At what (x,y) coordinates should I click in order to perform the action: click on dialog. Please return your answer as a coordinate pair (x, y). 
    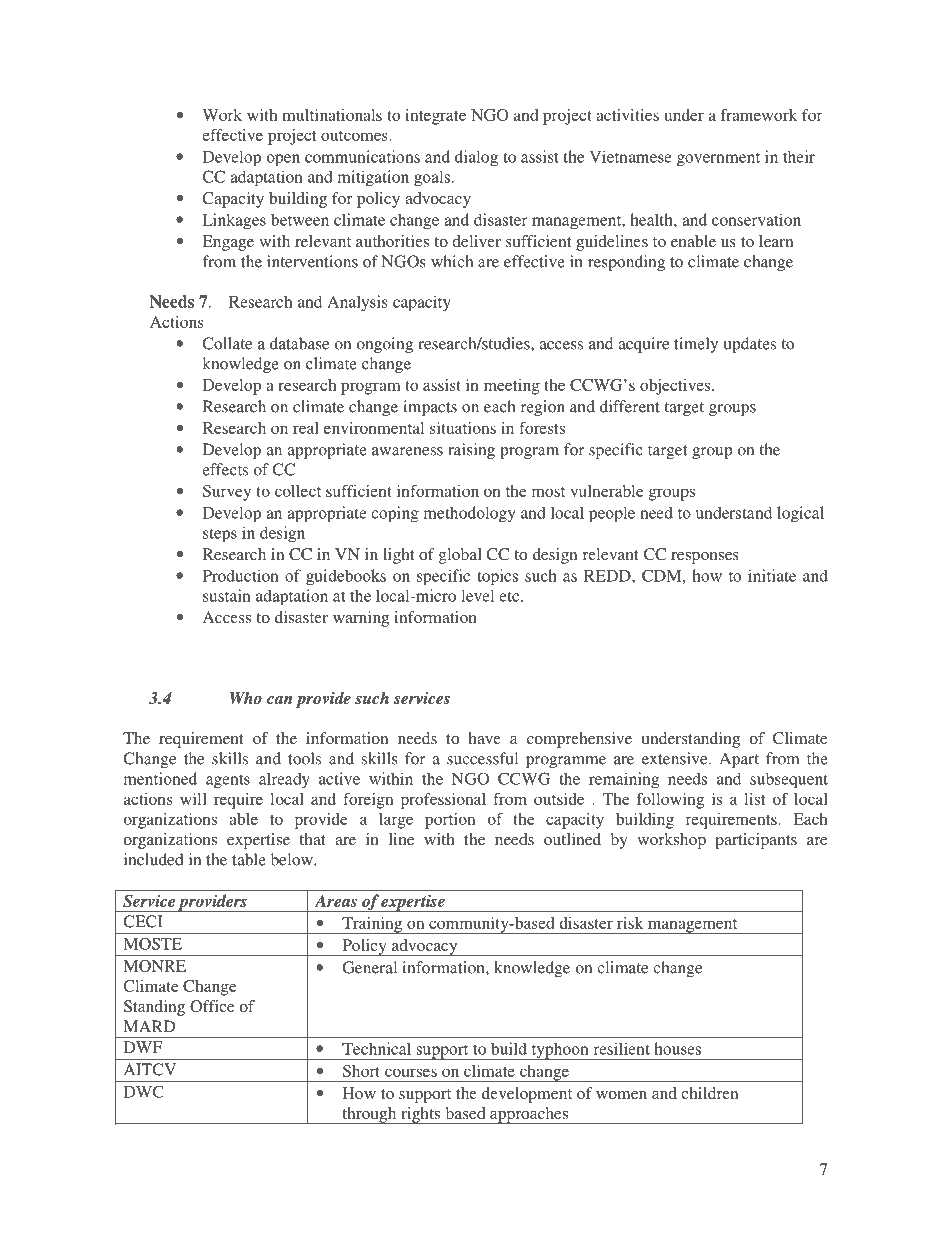
    Looking at the image, I should click on (476, 158).
